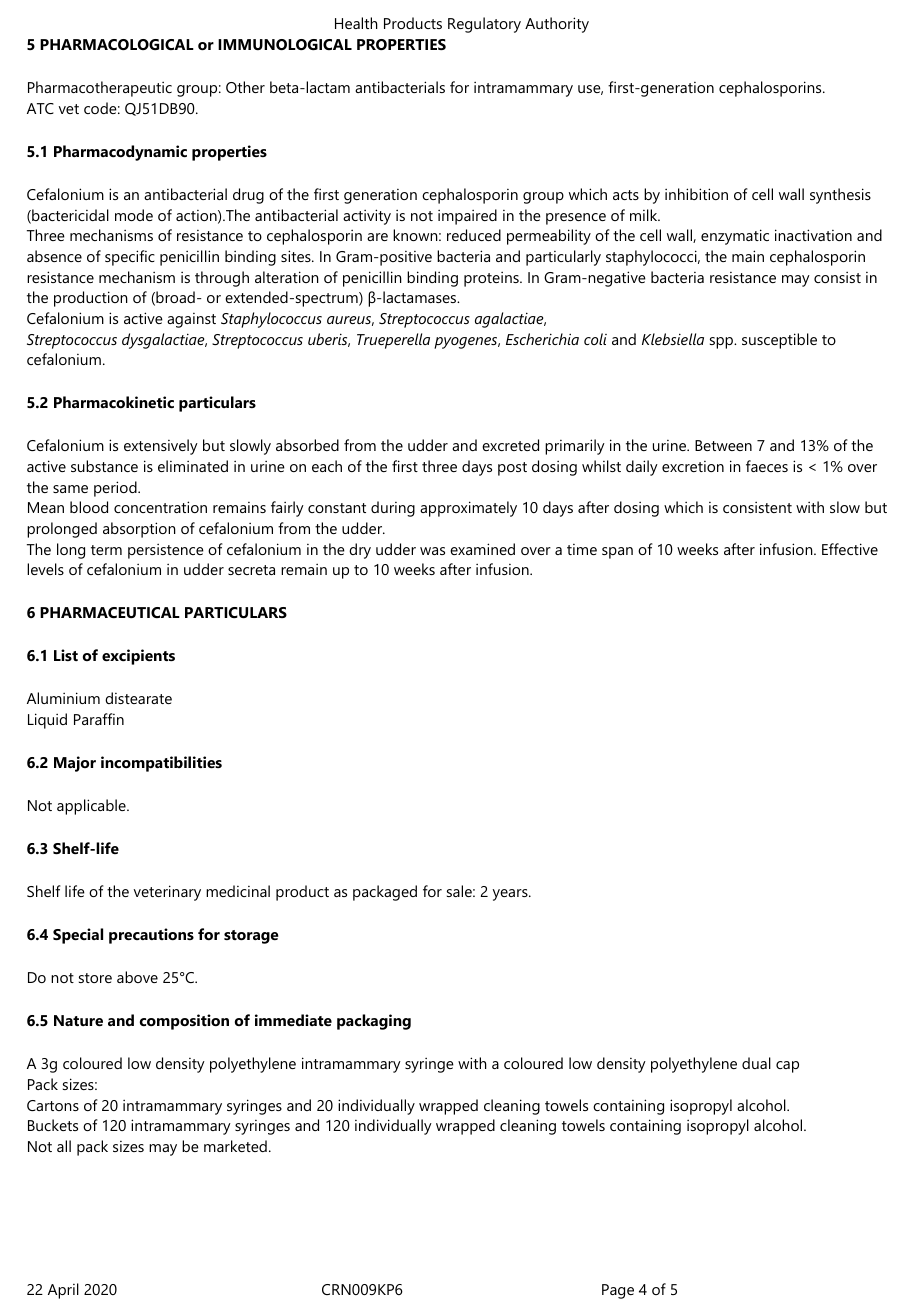  Describe the element at coordinates (63, 1291) in the screenshot. I see `April` at that location.
